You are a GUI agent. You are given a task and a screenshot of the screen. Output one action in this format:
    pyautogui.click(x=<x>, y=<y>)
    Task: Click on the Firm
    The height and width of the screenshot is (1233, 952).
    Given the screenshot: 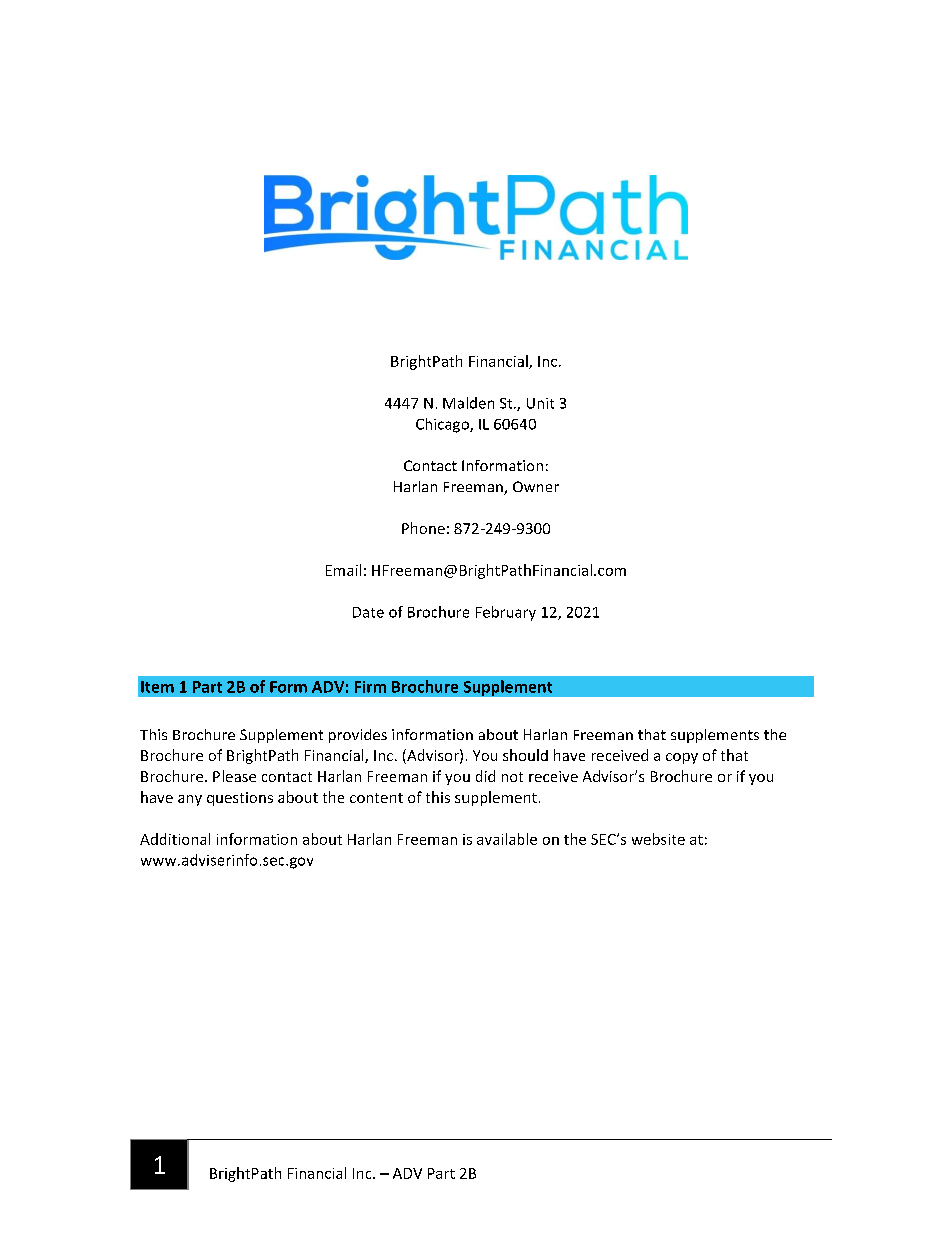 What is the action you would take?
    pyautogui.click(x=370, y=687)
